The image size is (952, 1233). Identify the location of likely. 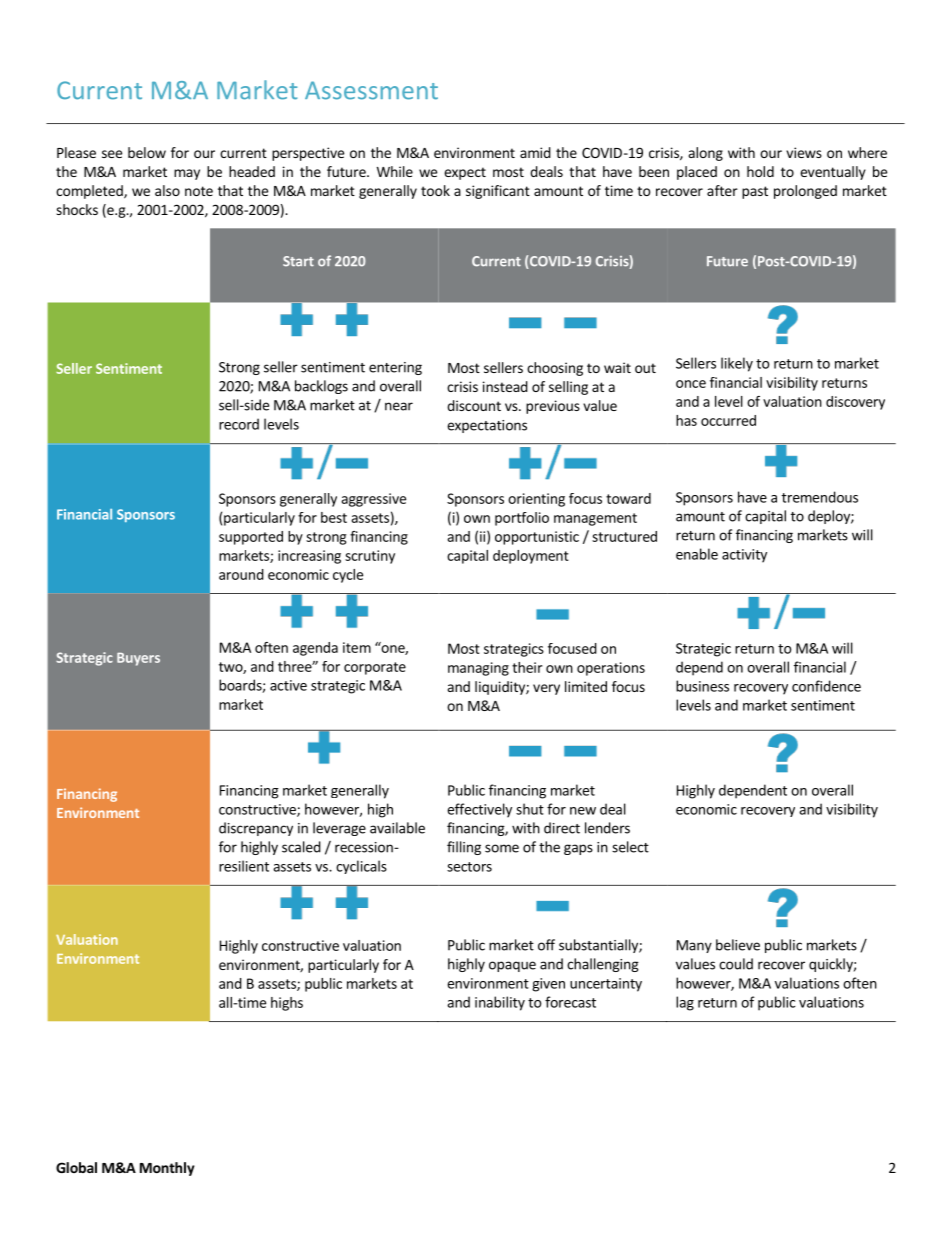
(737, 364).
